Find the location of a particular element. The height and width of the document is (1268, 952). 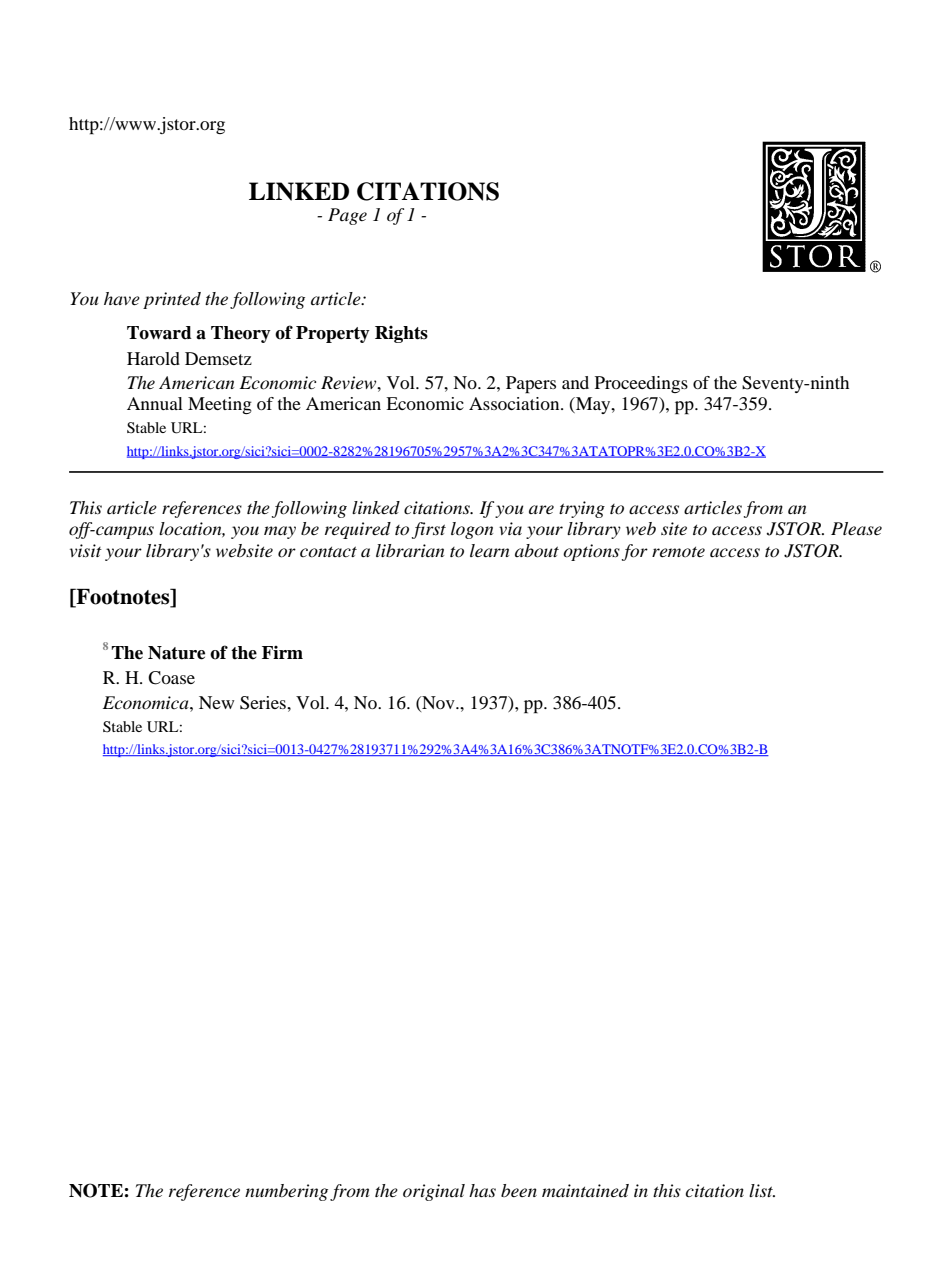

Proceedings is located at coordinates (641, 384).
